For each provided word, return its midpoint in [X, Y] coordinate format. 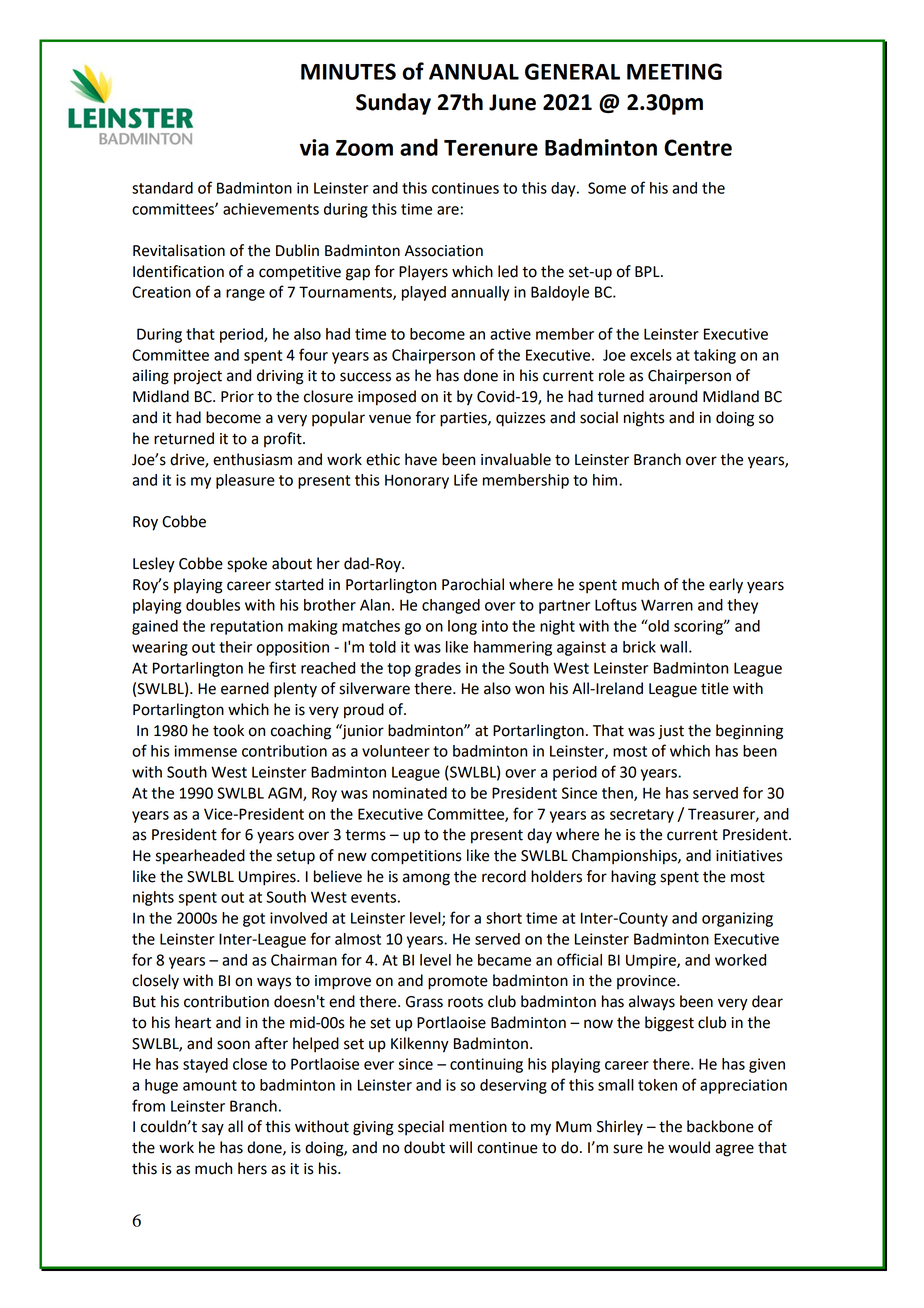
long [462, 627]
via [314, 147]
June [512, 102]
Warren [667, 605]
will [460, 1147]
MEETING [674, 71]
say [213, 1129]
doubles [213, 605]
